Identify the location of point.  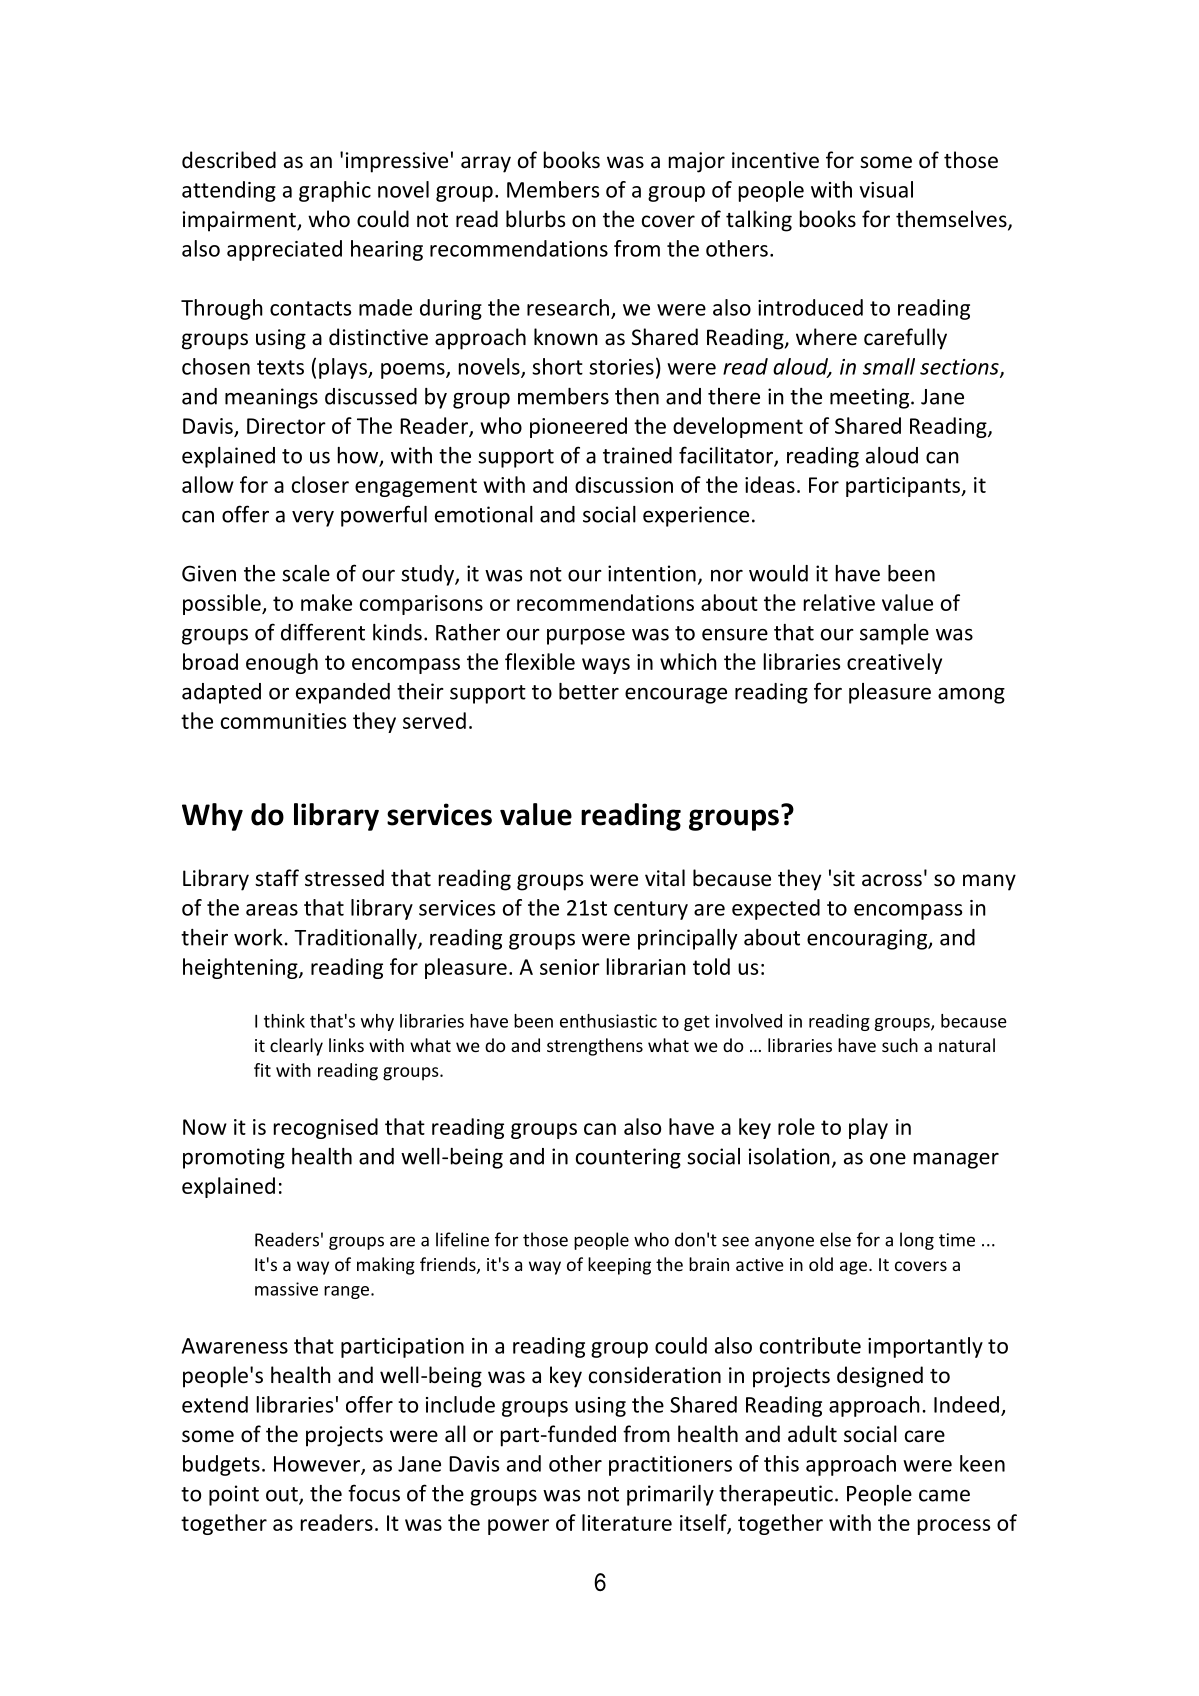
(234, 1495).
